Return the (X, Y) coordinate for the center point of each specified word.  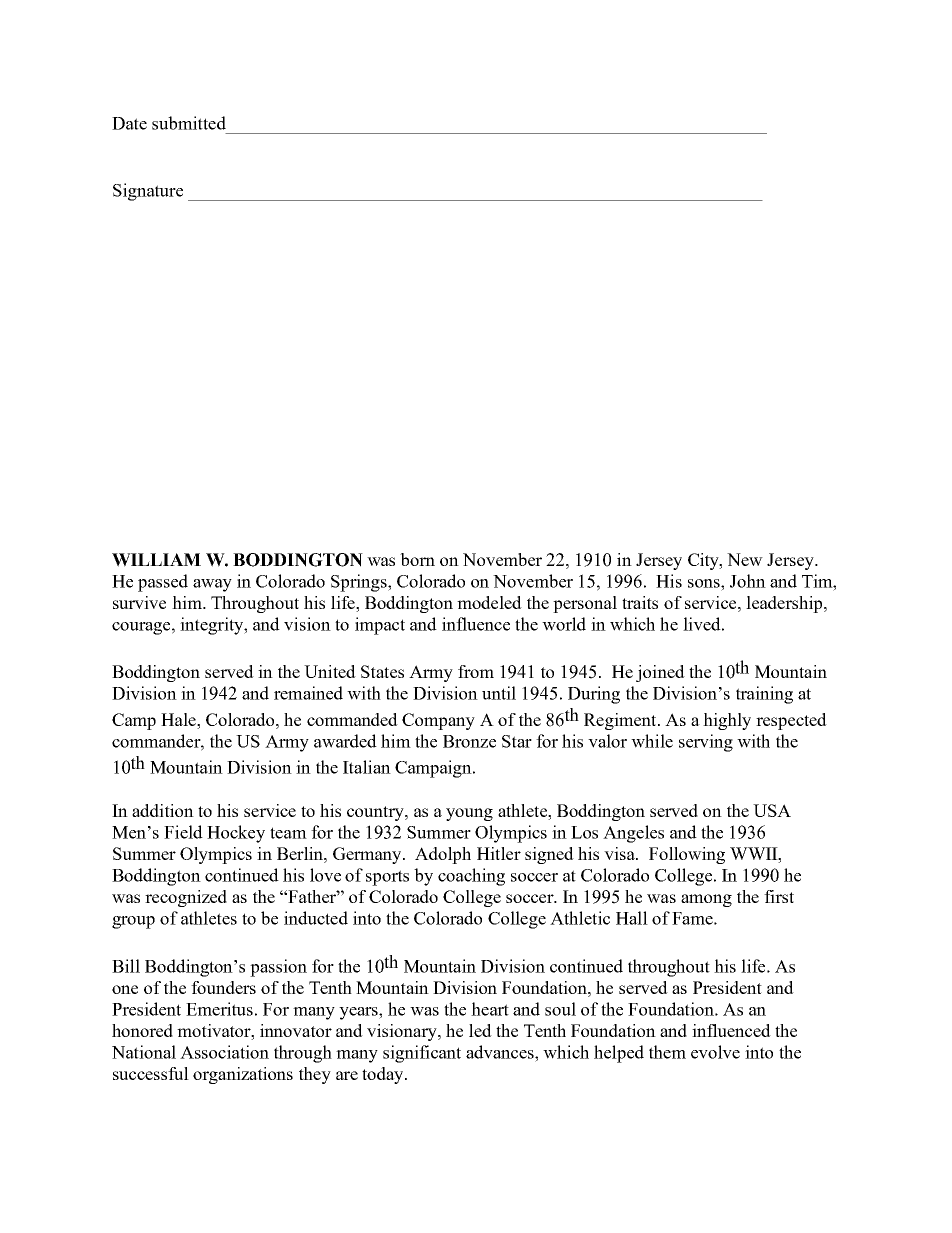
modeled (489, 602)
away (212, 585)
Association (224, 1052)
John (748, 581)
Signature (148, 192)
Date (129, 123)
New (745, 559)
